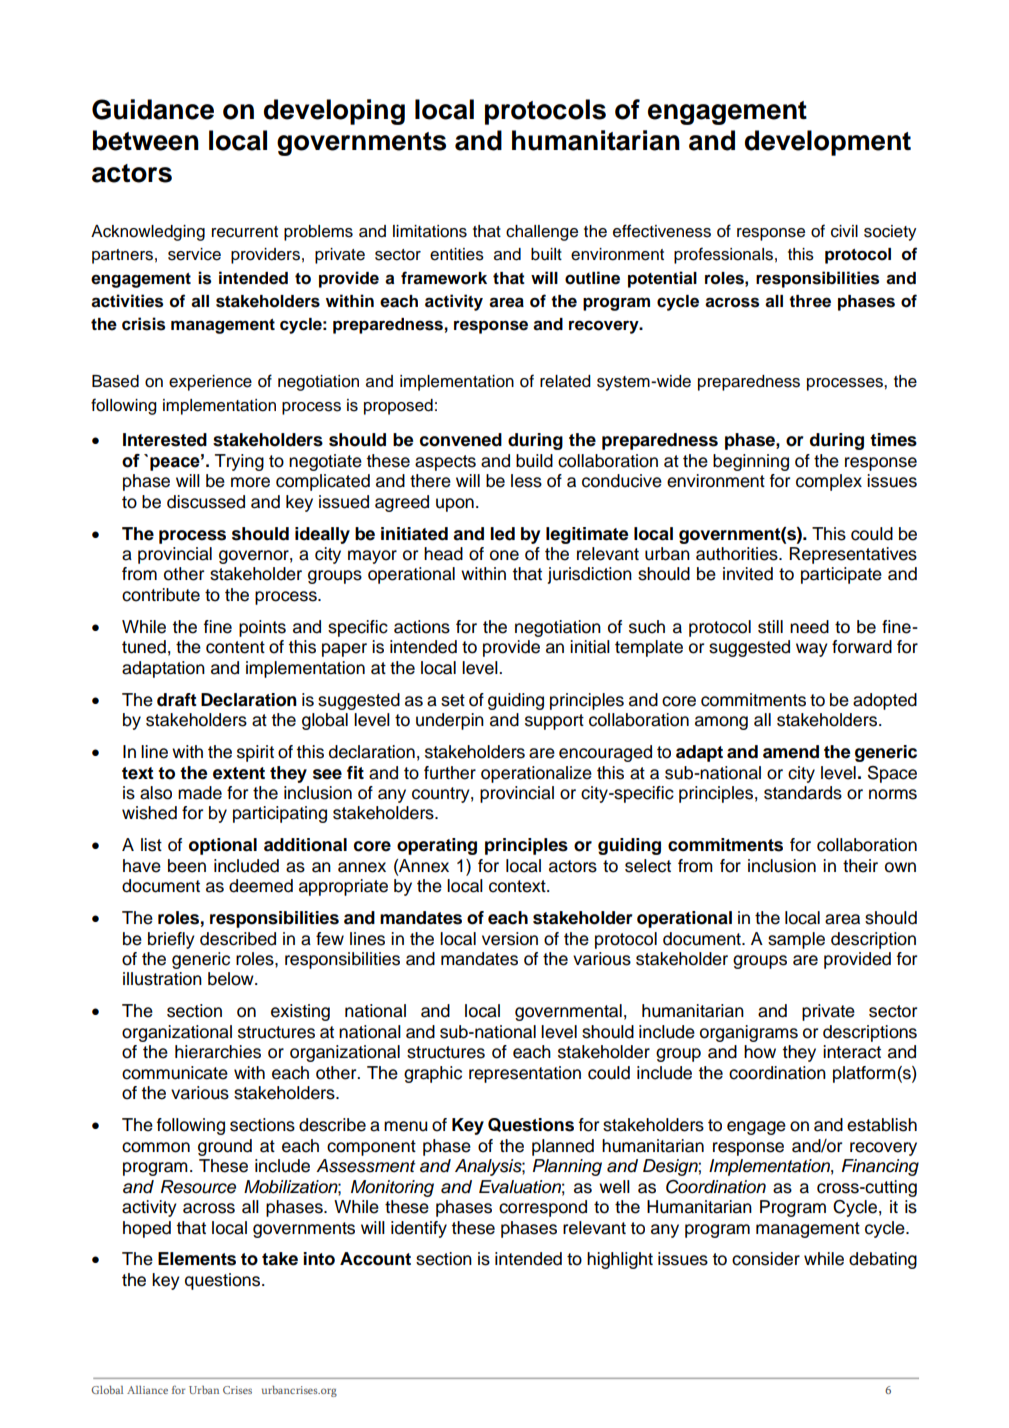  Describe the element at coordinates (791, 752) in the screenshot. I see `amend` at that location.
